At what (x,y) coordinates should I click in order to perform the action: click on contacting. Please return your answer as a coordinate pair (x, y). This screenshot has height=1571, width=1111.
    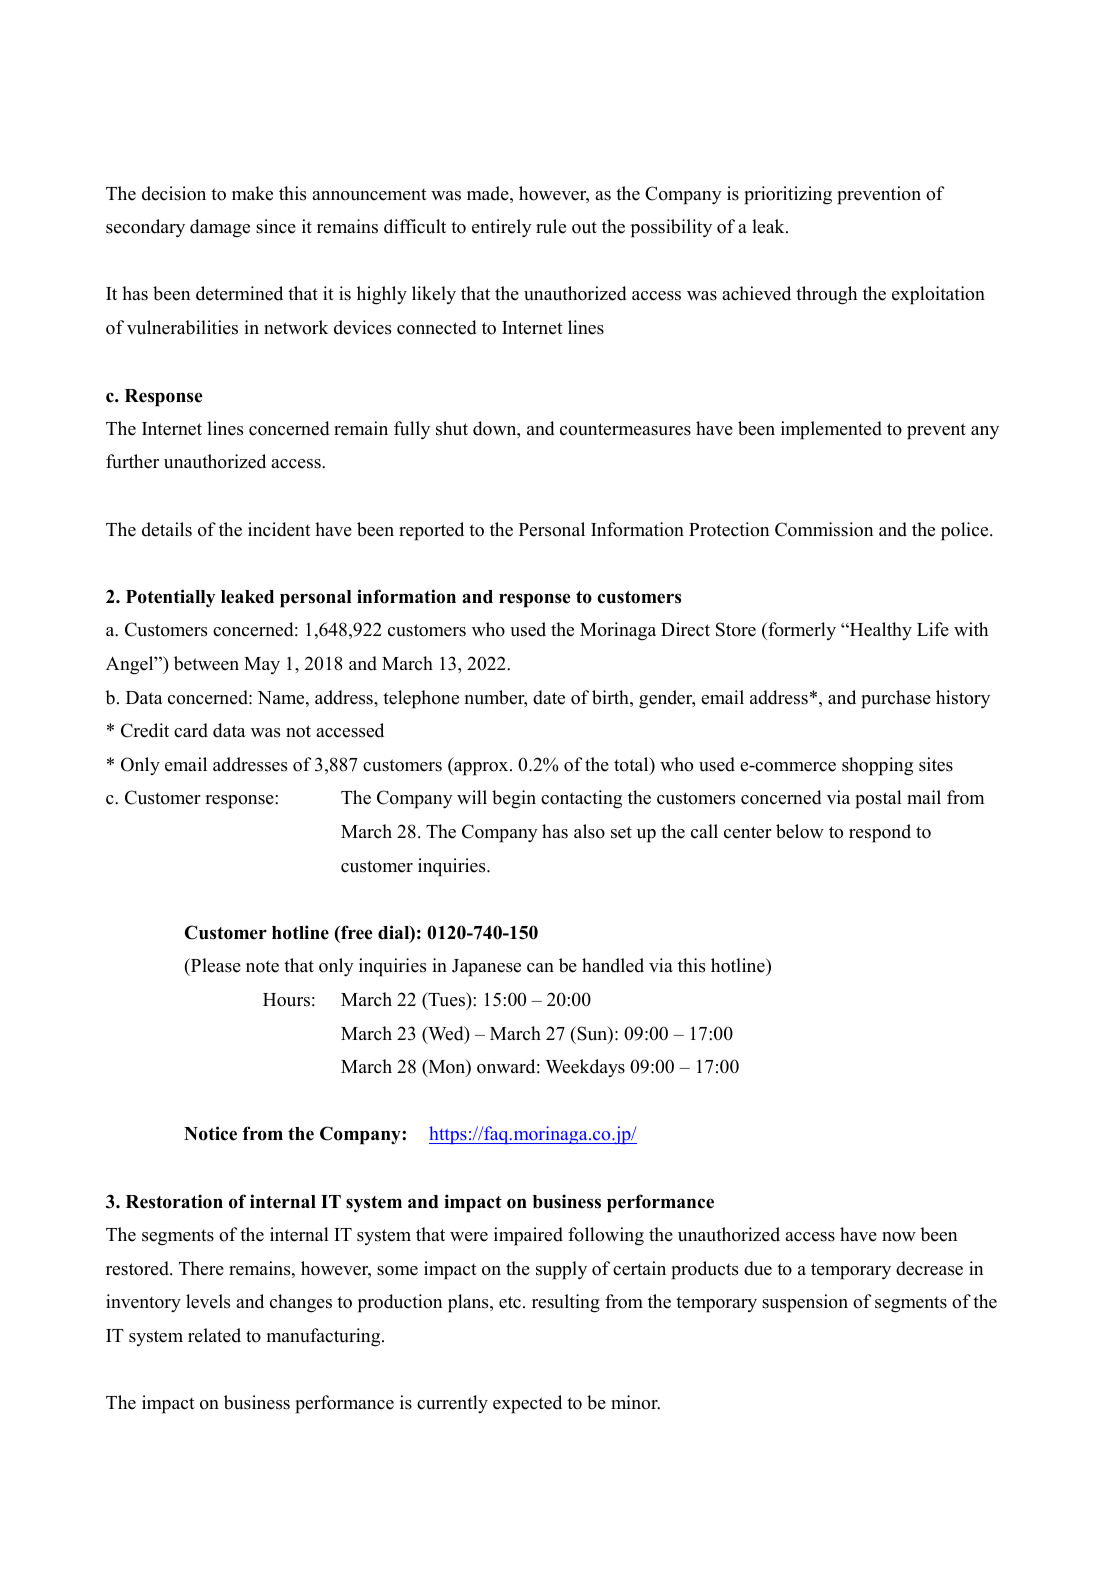
    Looking at the image, I should click on (581, 799).
